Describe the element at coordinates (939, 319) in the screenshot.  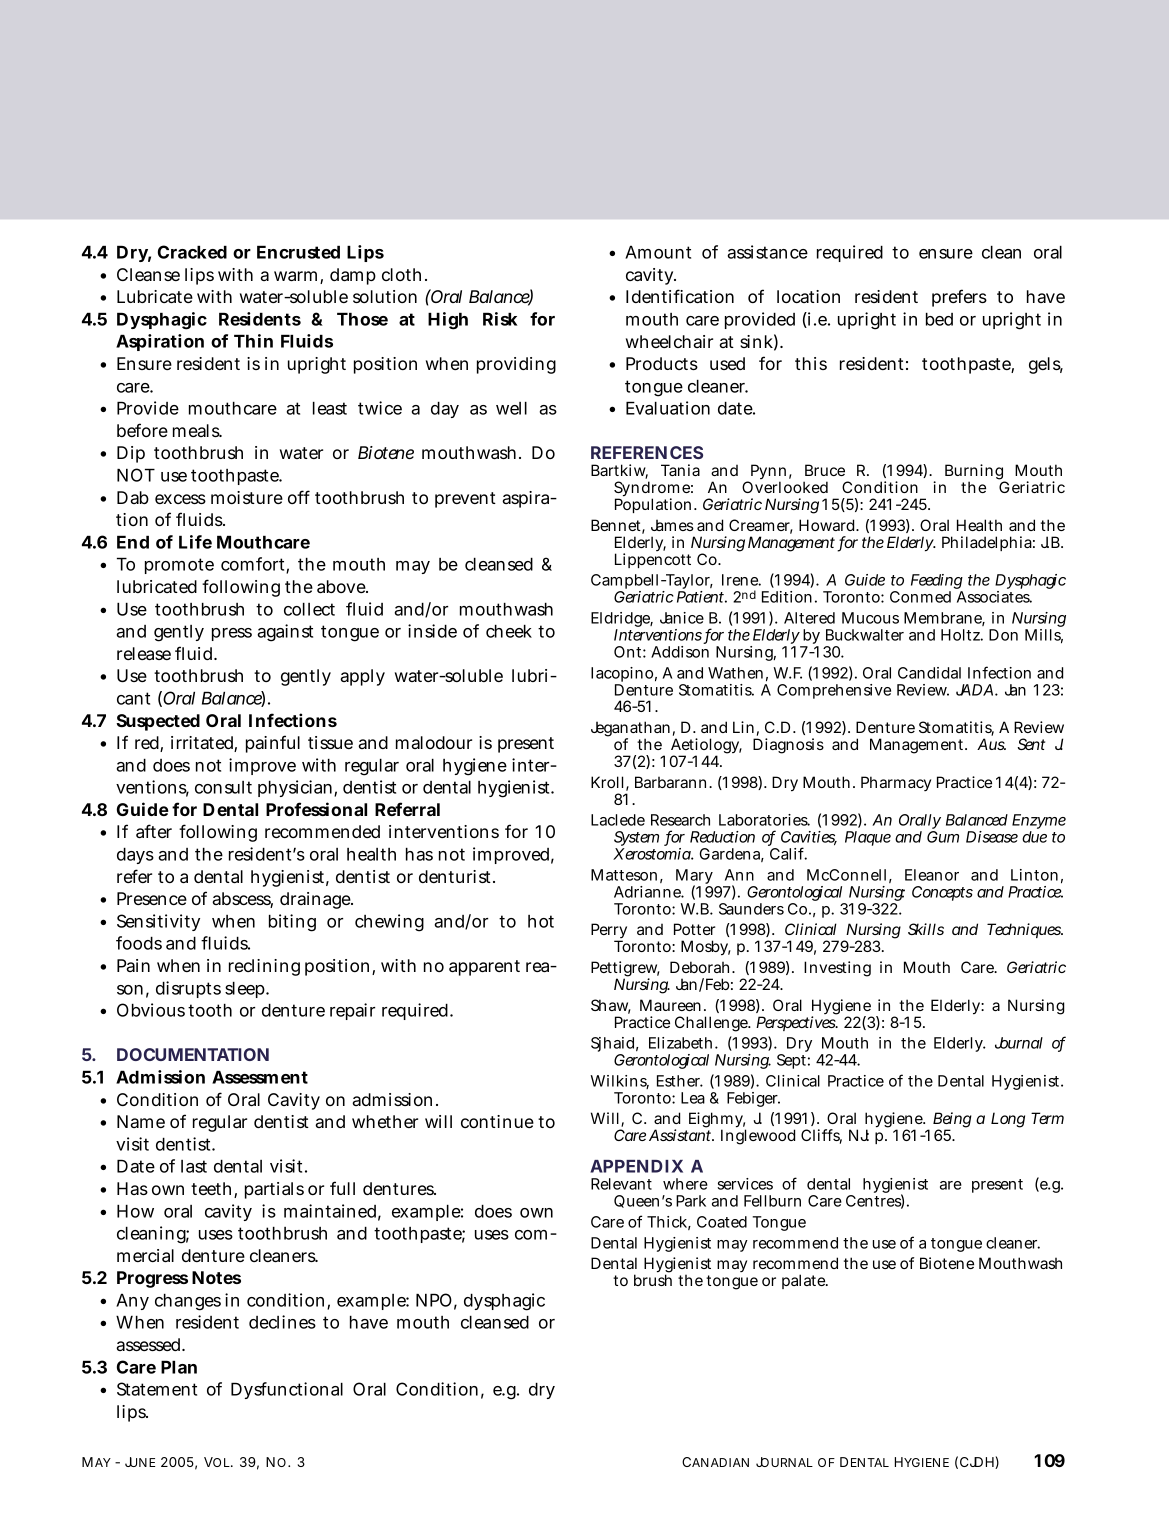
I see `bed` at that location.
